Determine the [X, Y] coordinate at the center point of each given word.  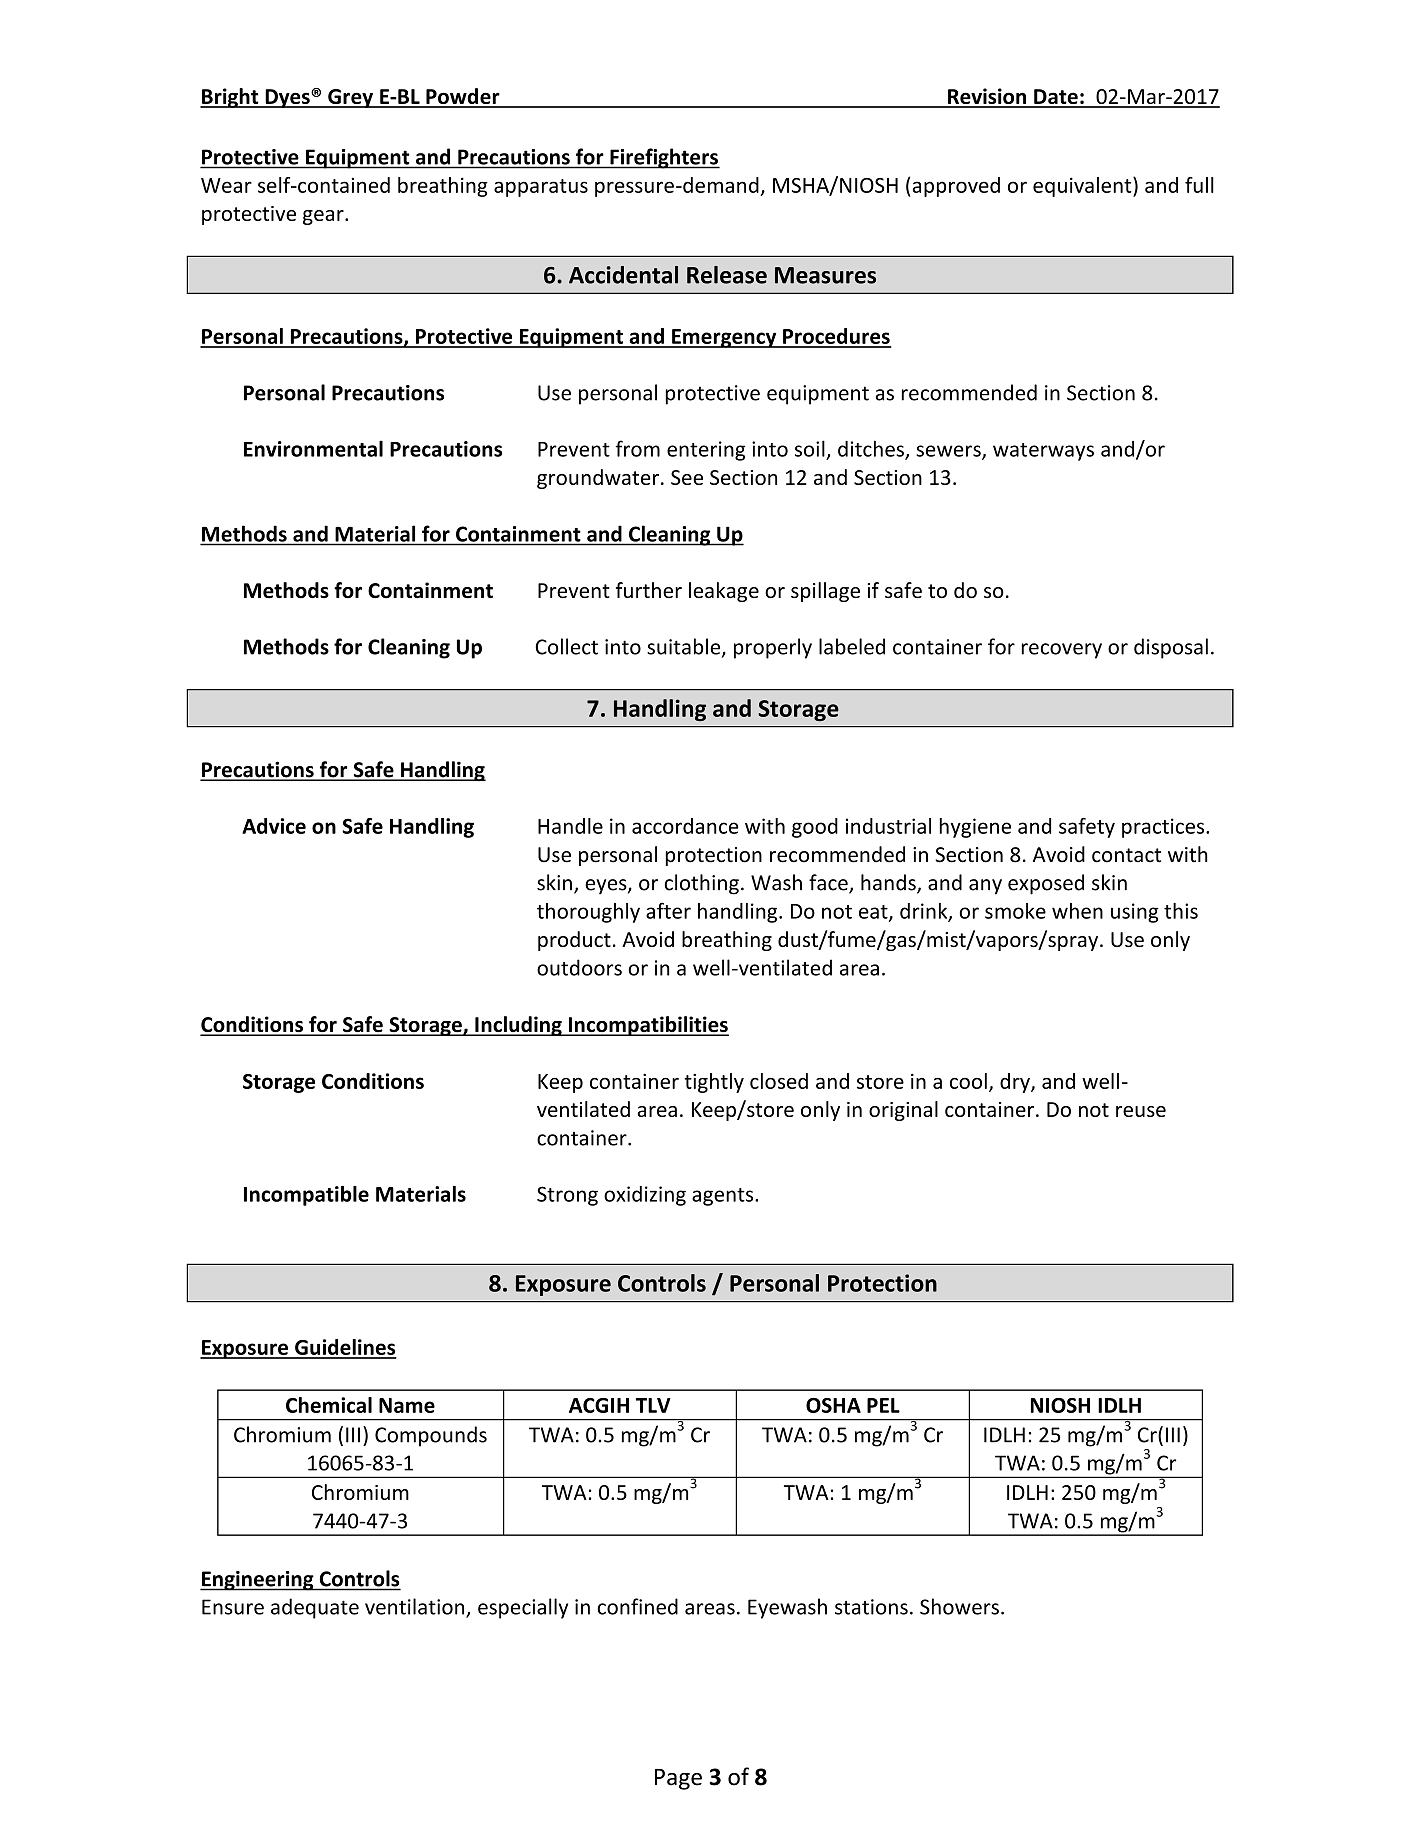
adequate [315, 1608]
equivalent [1083, 187]
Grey [350, 98]
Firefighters [664, 158]
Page [678, 1779]
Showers [959, 1606]
